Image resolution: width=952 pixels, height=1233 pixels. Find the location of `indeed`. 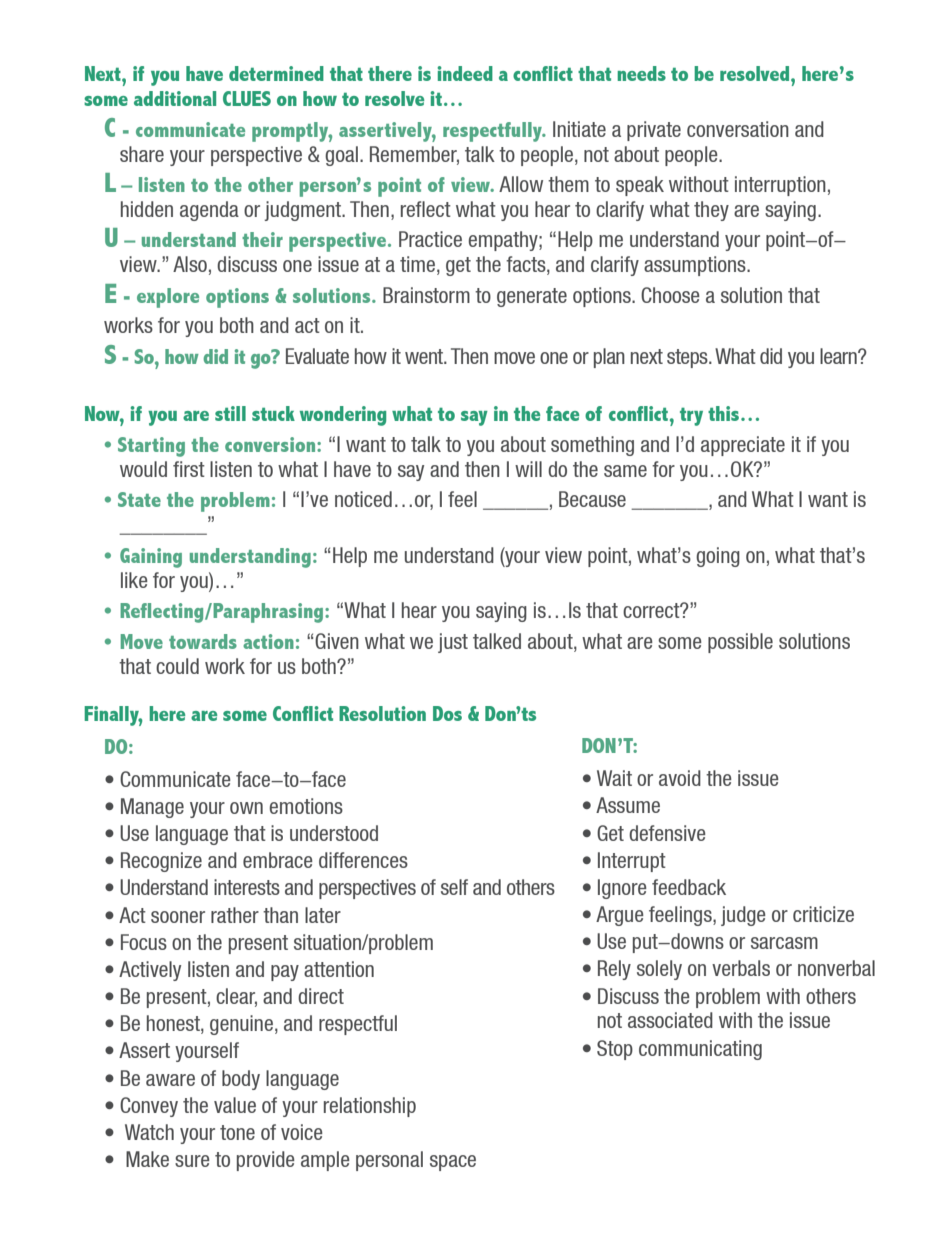

indeed is located at coordinates (465, 73).
